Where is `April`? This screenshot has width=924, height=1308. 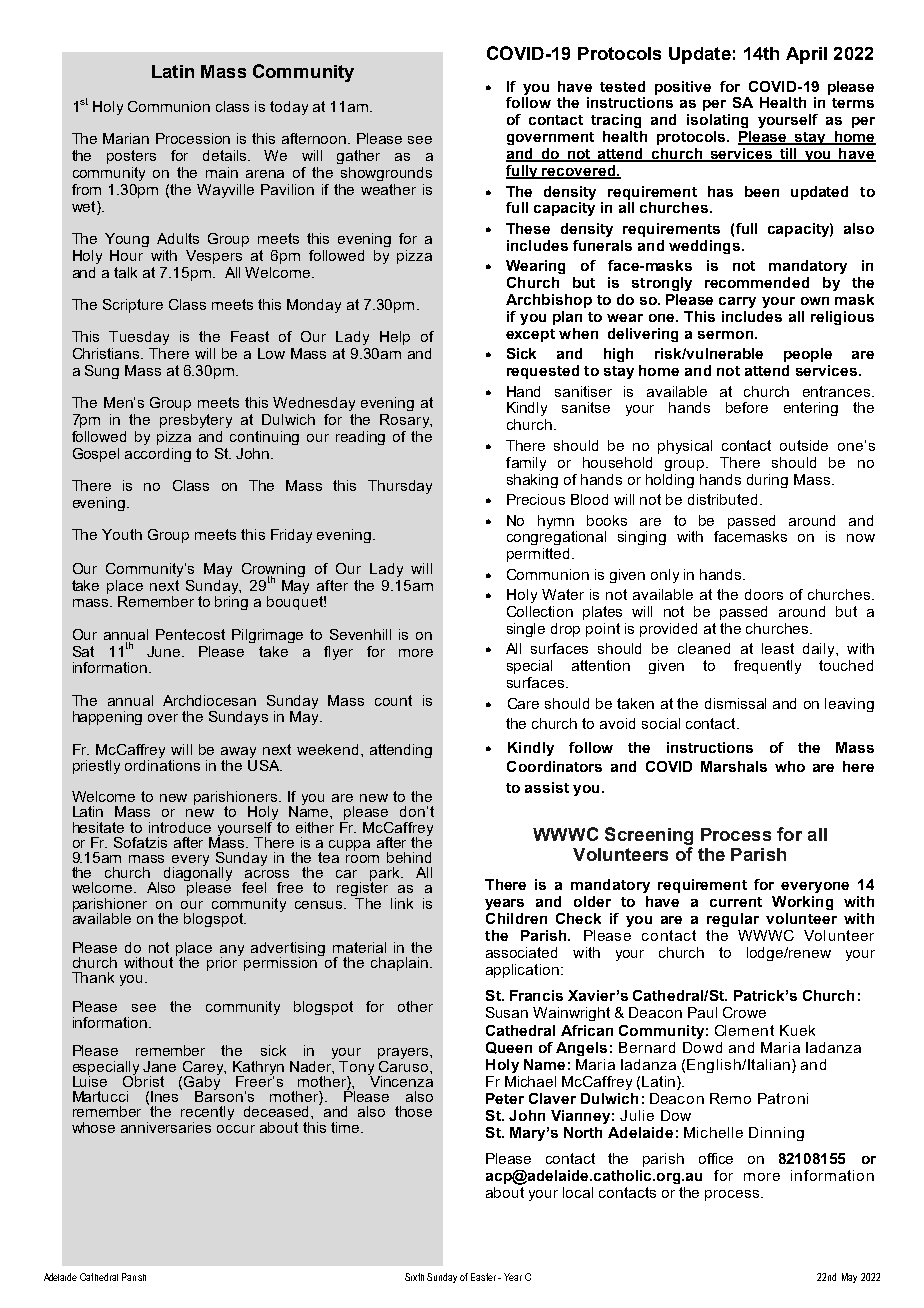 April is located at coordinates (806, 55).
